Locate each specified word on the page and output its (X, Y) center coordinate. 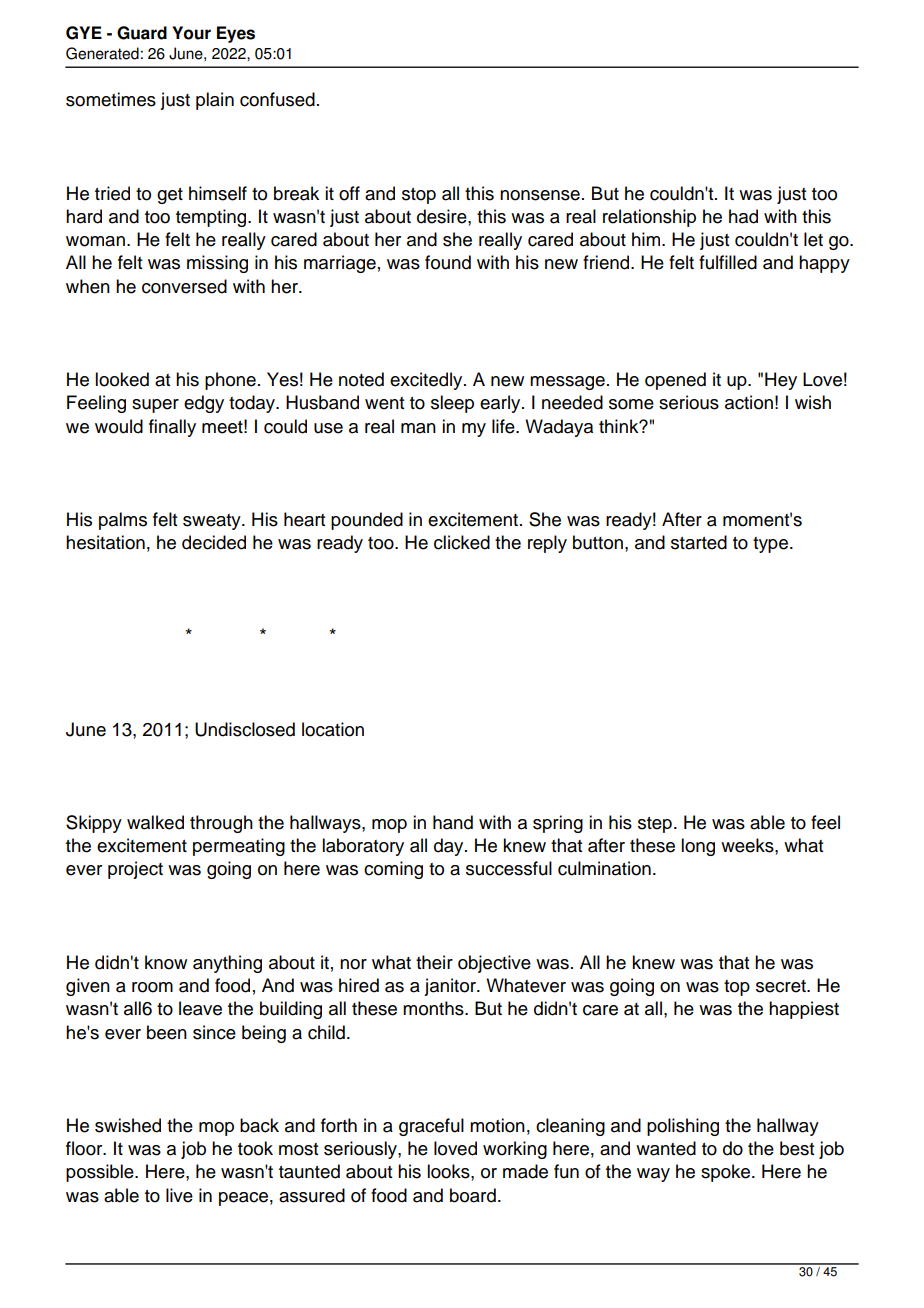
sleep (452, 404)
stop (419, 196)
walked (155, 822)
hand (453, 822)
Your (191, 33)
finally (172, 428)
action (749, 402)
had (743, 216)
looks (449, 1171)
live (179, 1195)
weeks (748, 845)
